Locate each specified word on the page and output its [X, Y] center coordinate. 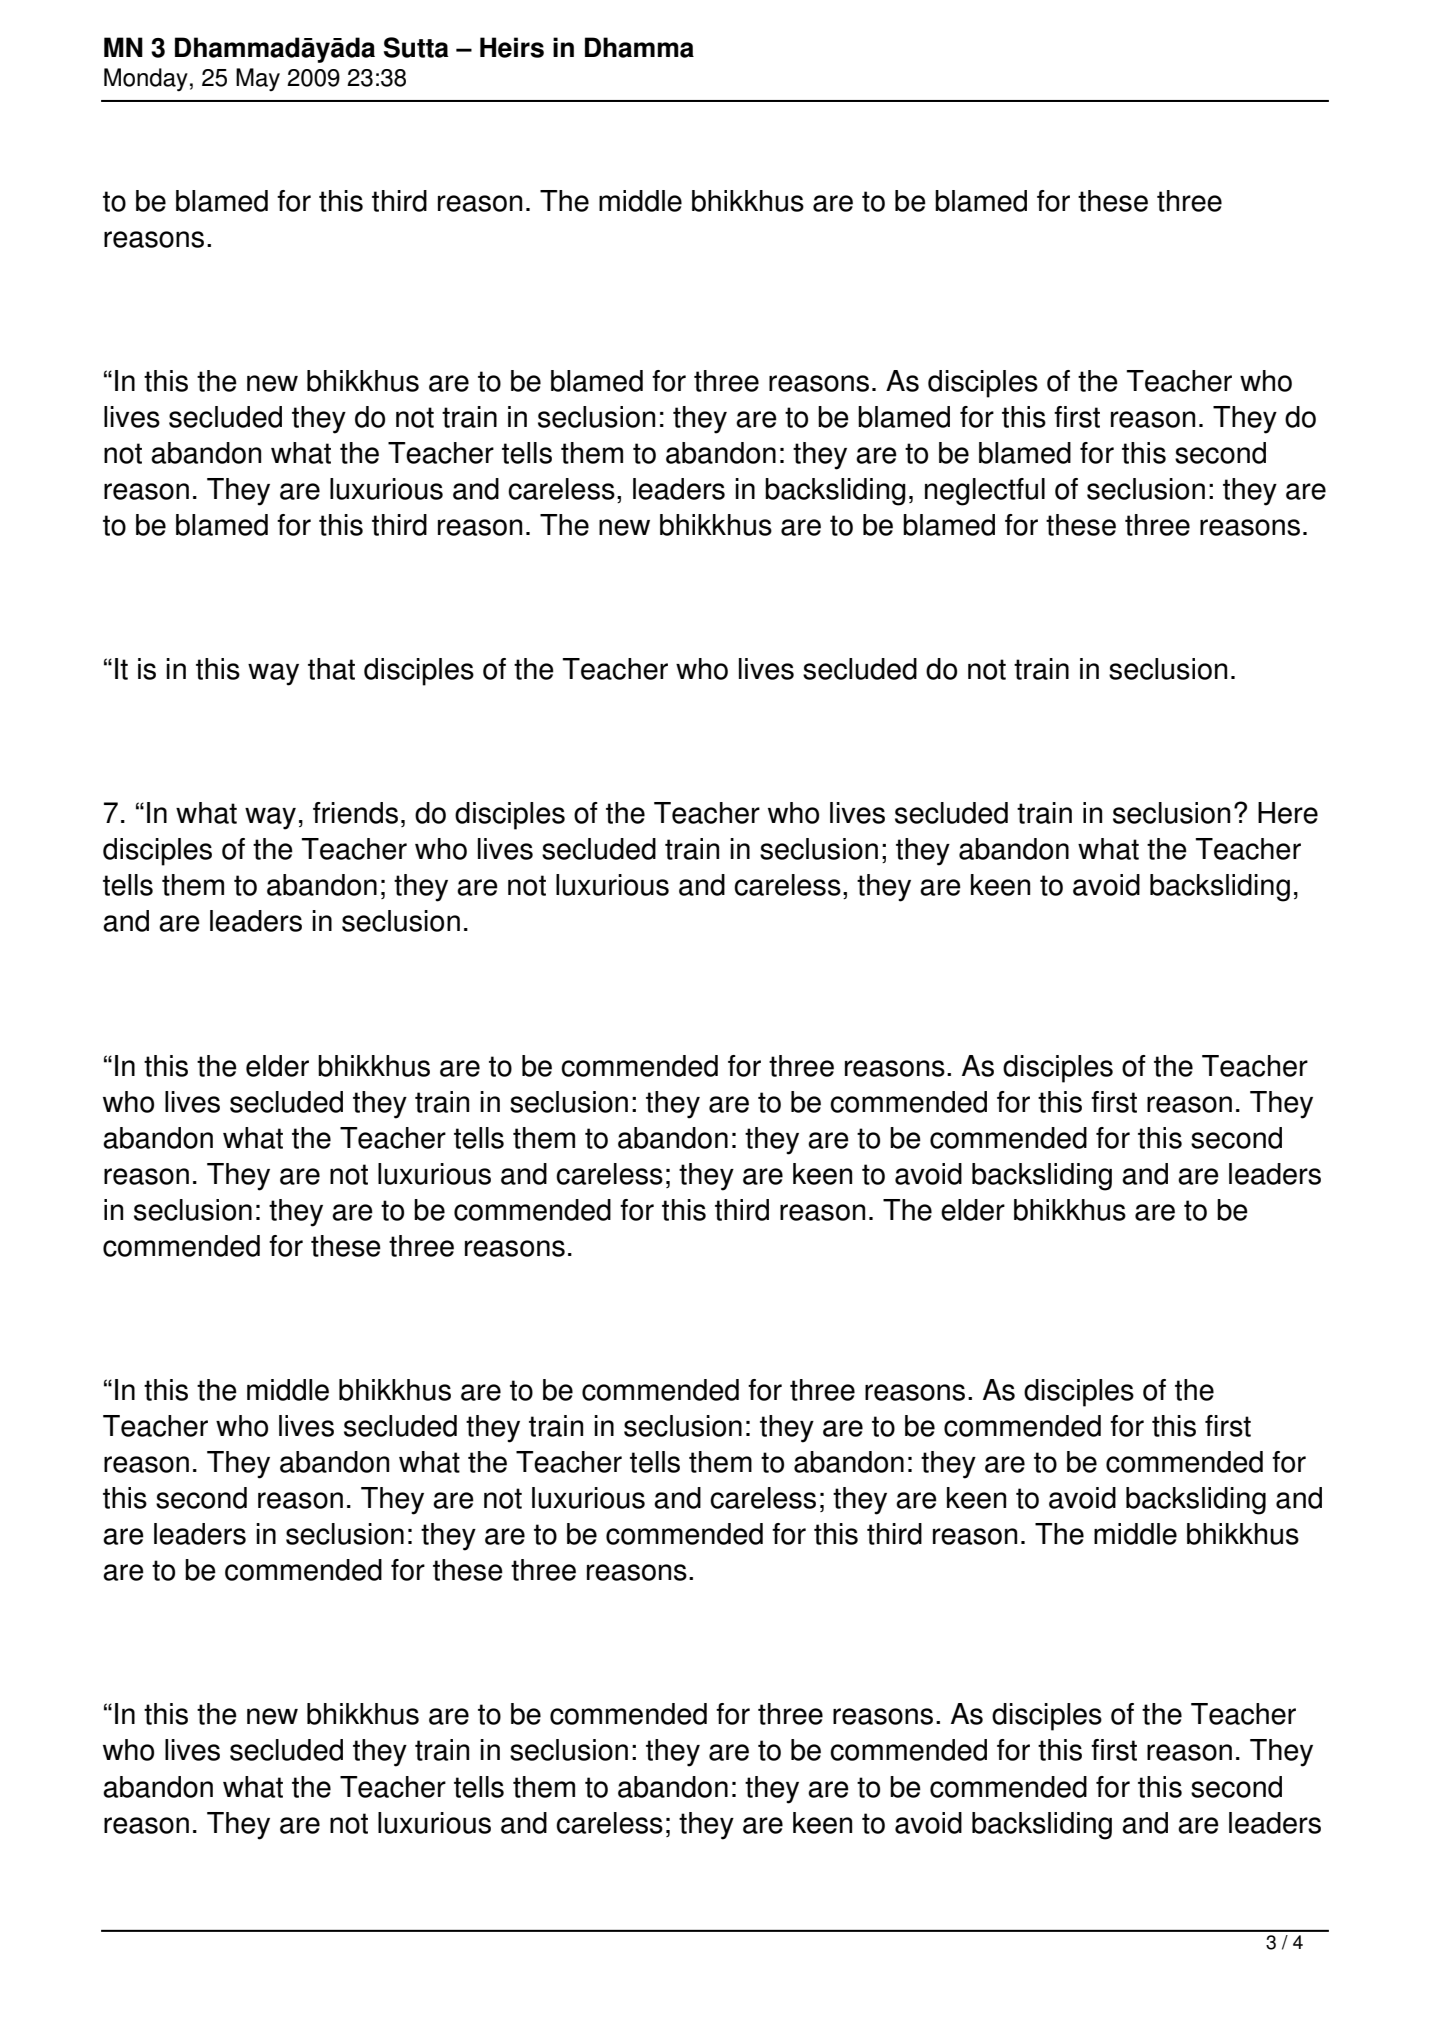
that [331, 669]
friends [355, 813]
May [258, 79]
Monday [146, 80]
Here [1288, 813]
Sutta [416, 47]
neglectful [985, 492]
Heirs [512, 47]
